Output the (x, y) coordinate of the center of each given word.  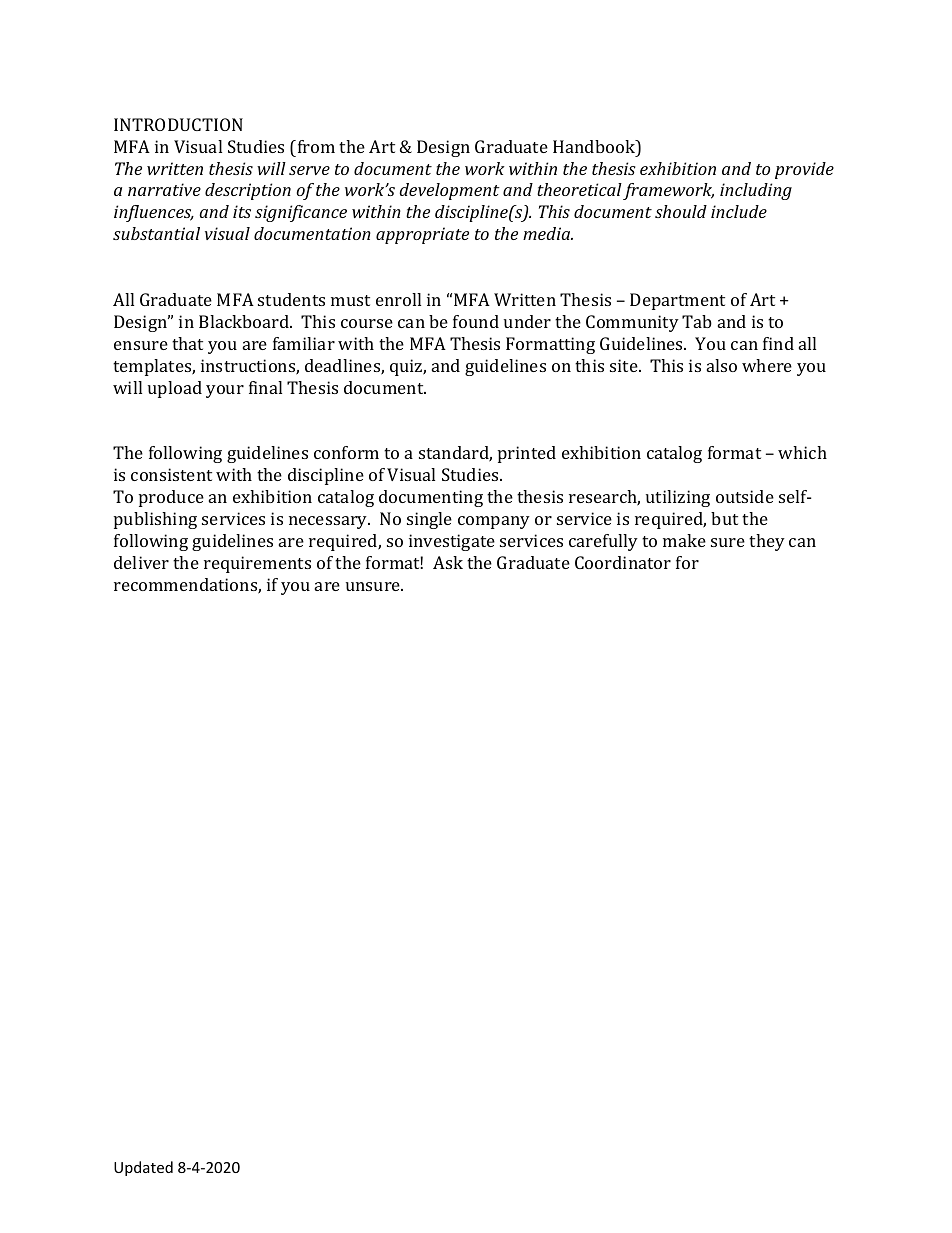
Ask (448, 562)
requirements (257, 564)
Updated (143, 1168)
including (756, 191)
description (248, 191)
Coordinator (623, 562)
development (449, 191)
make (684, 540)
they (767, 542)
